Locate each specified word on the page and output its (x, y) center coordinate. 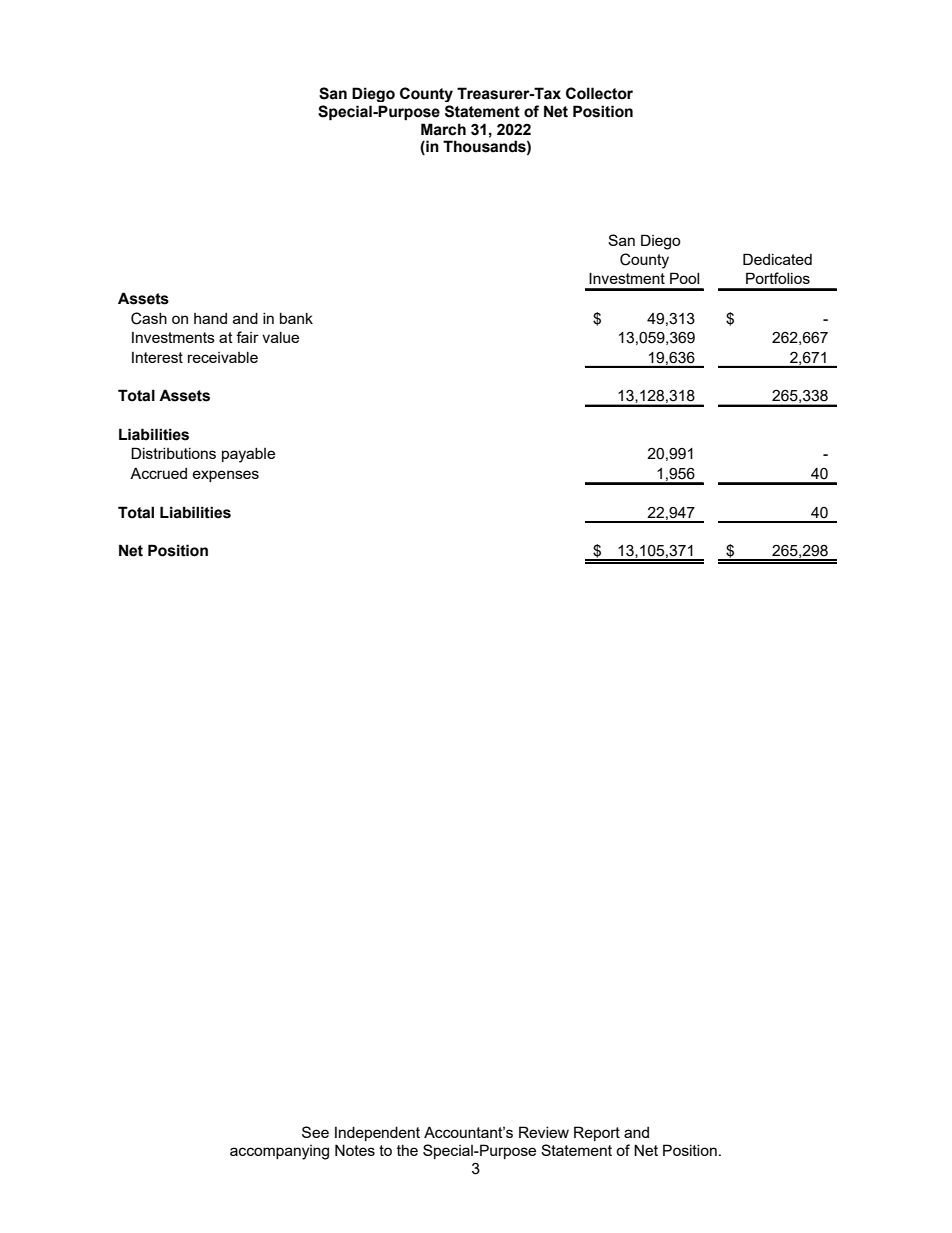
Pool (684, 278)
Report (597, 1133)
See (315, 1132)
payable (248, 455)
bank (296, 318)
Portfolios (778, 278)
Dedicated (777, 259)
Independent (377, 1133)
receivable (223, 357)
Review (544, 1132)
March (443, 129)
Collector (599, 93)
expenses (226, 476)
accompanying (279, 1152)
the (407, 1150)
